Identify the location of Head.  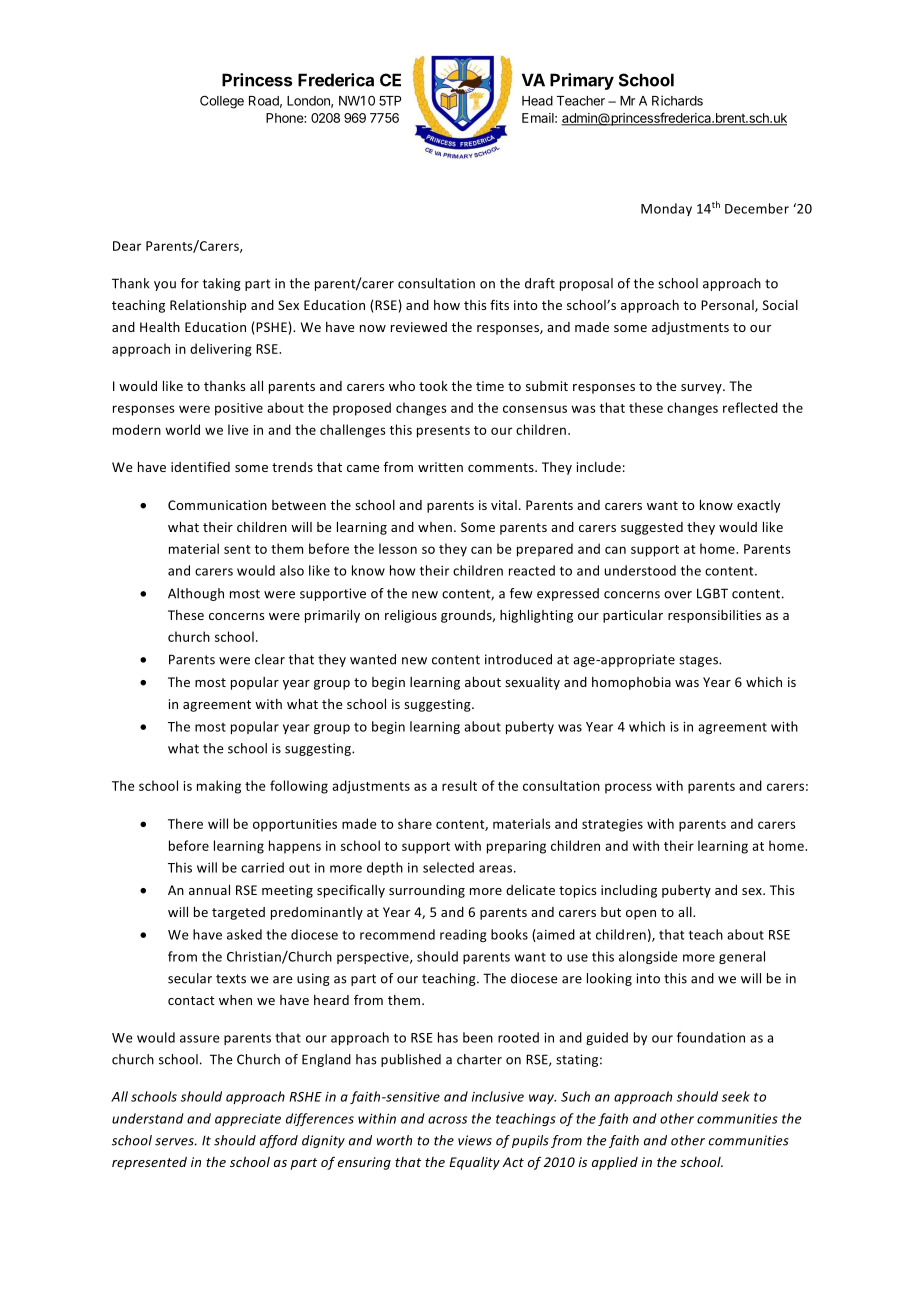
(537, 101).
